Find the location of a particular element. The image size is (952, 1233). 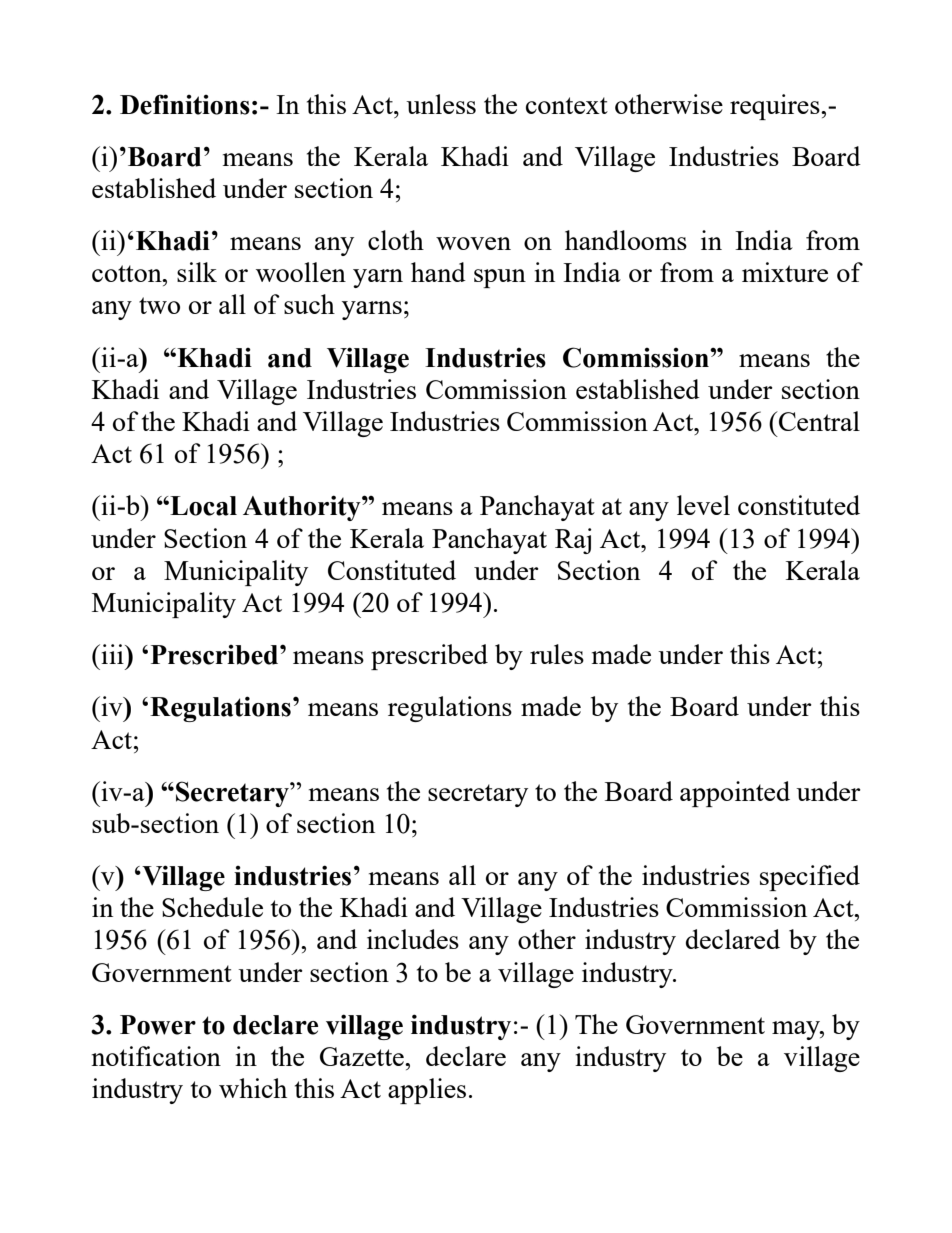

notification is located at coordinates (156, 1056).
